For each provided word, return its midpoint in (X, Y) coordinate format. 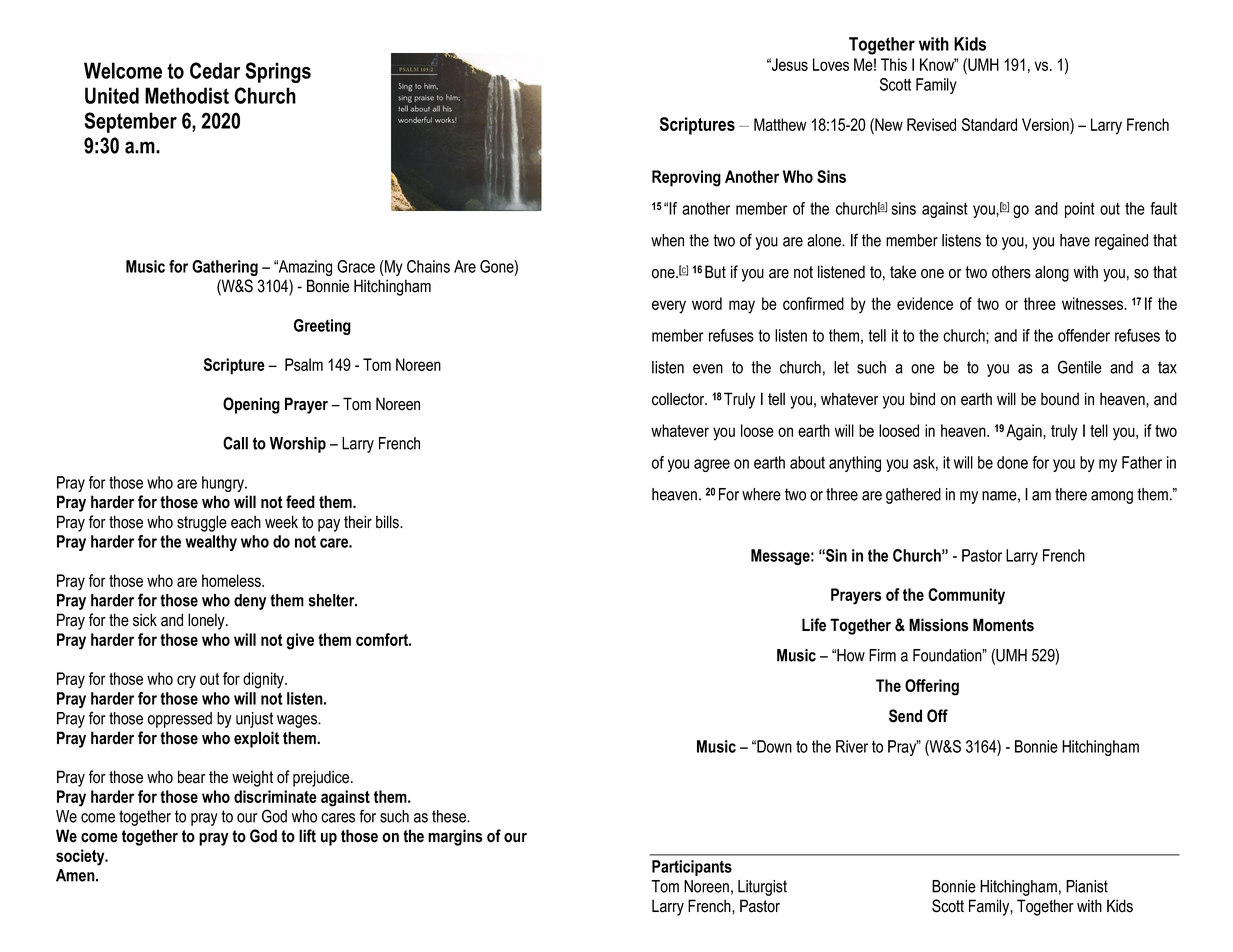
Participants (692, 868)
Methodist (187, 95)
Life (814, 625)
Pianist (1087, 886)
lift (307, 836)
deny (250, 602)
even (708, 369)
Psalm (304, 364)
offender (1084, 335)
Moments (1003, 625)
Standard (989, 124)
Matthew (780, 124)
